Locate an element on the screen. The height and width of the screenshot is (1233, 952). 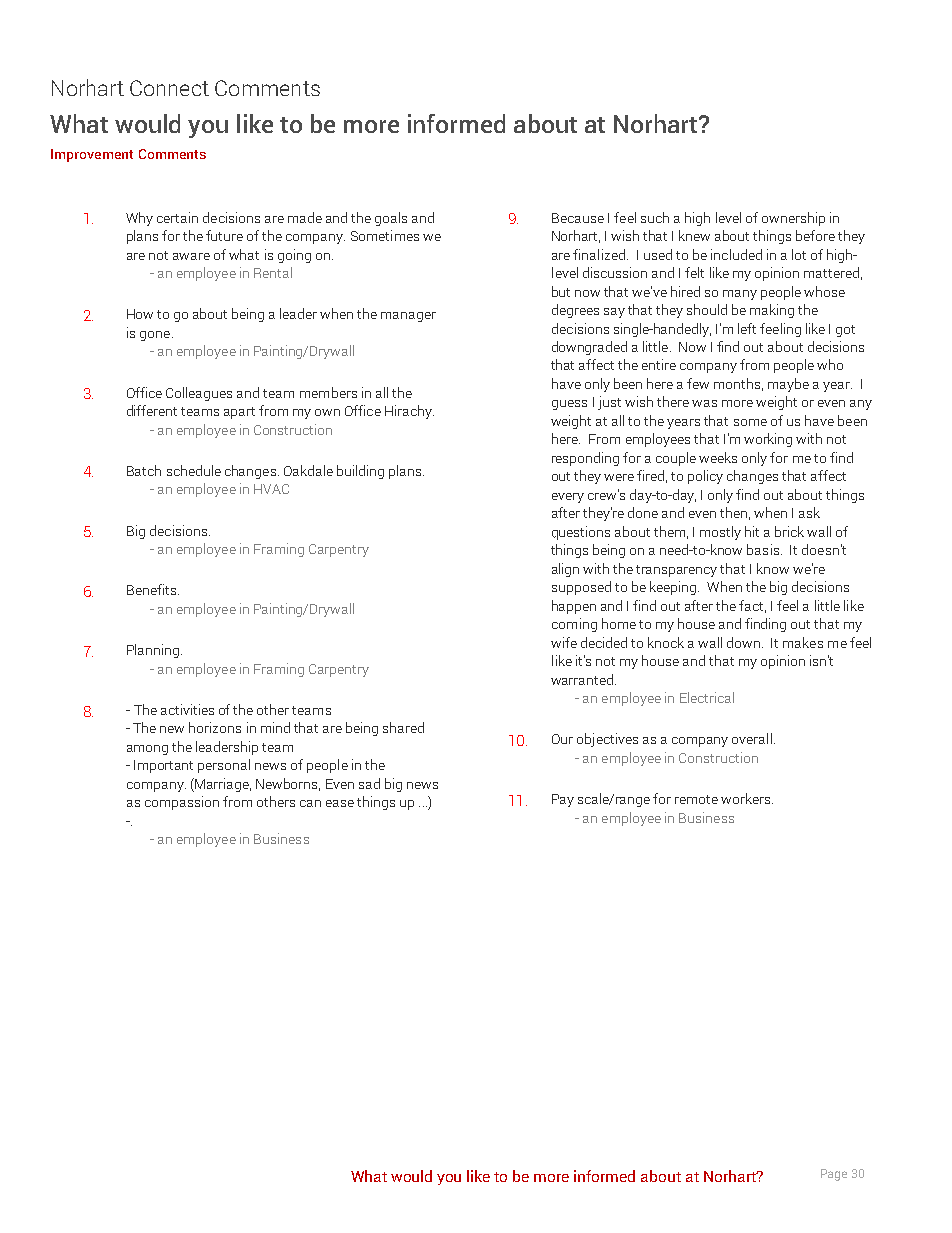
maybe is located at coordinates (788, 385).
